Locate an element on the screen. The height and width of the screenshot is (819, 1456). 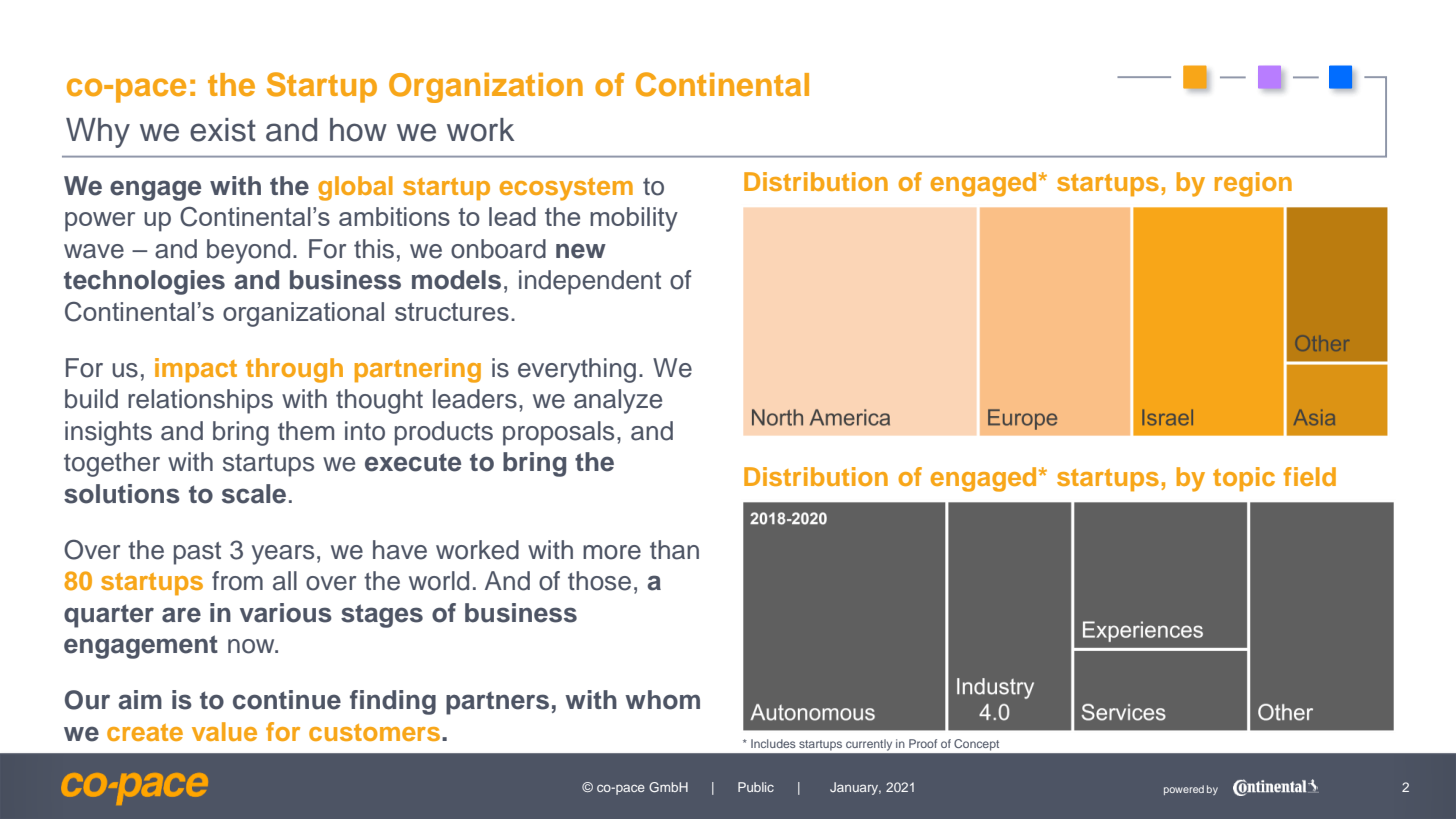
technologies is located at coordinates (144, 282).
